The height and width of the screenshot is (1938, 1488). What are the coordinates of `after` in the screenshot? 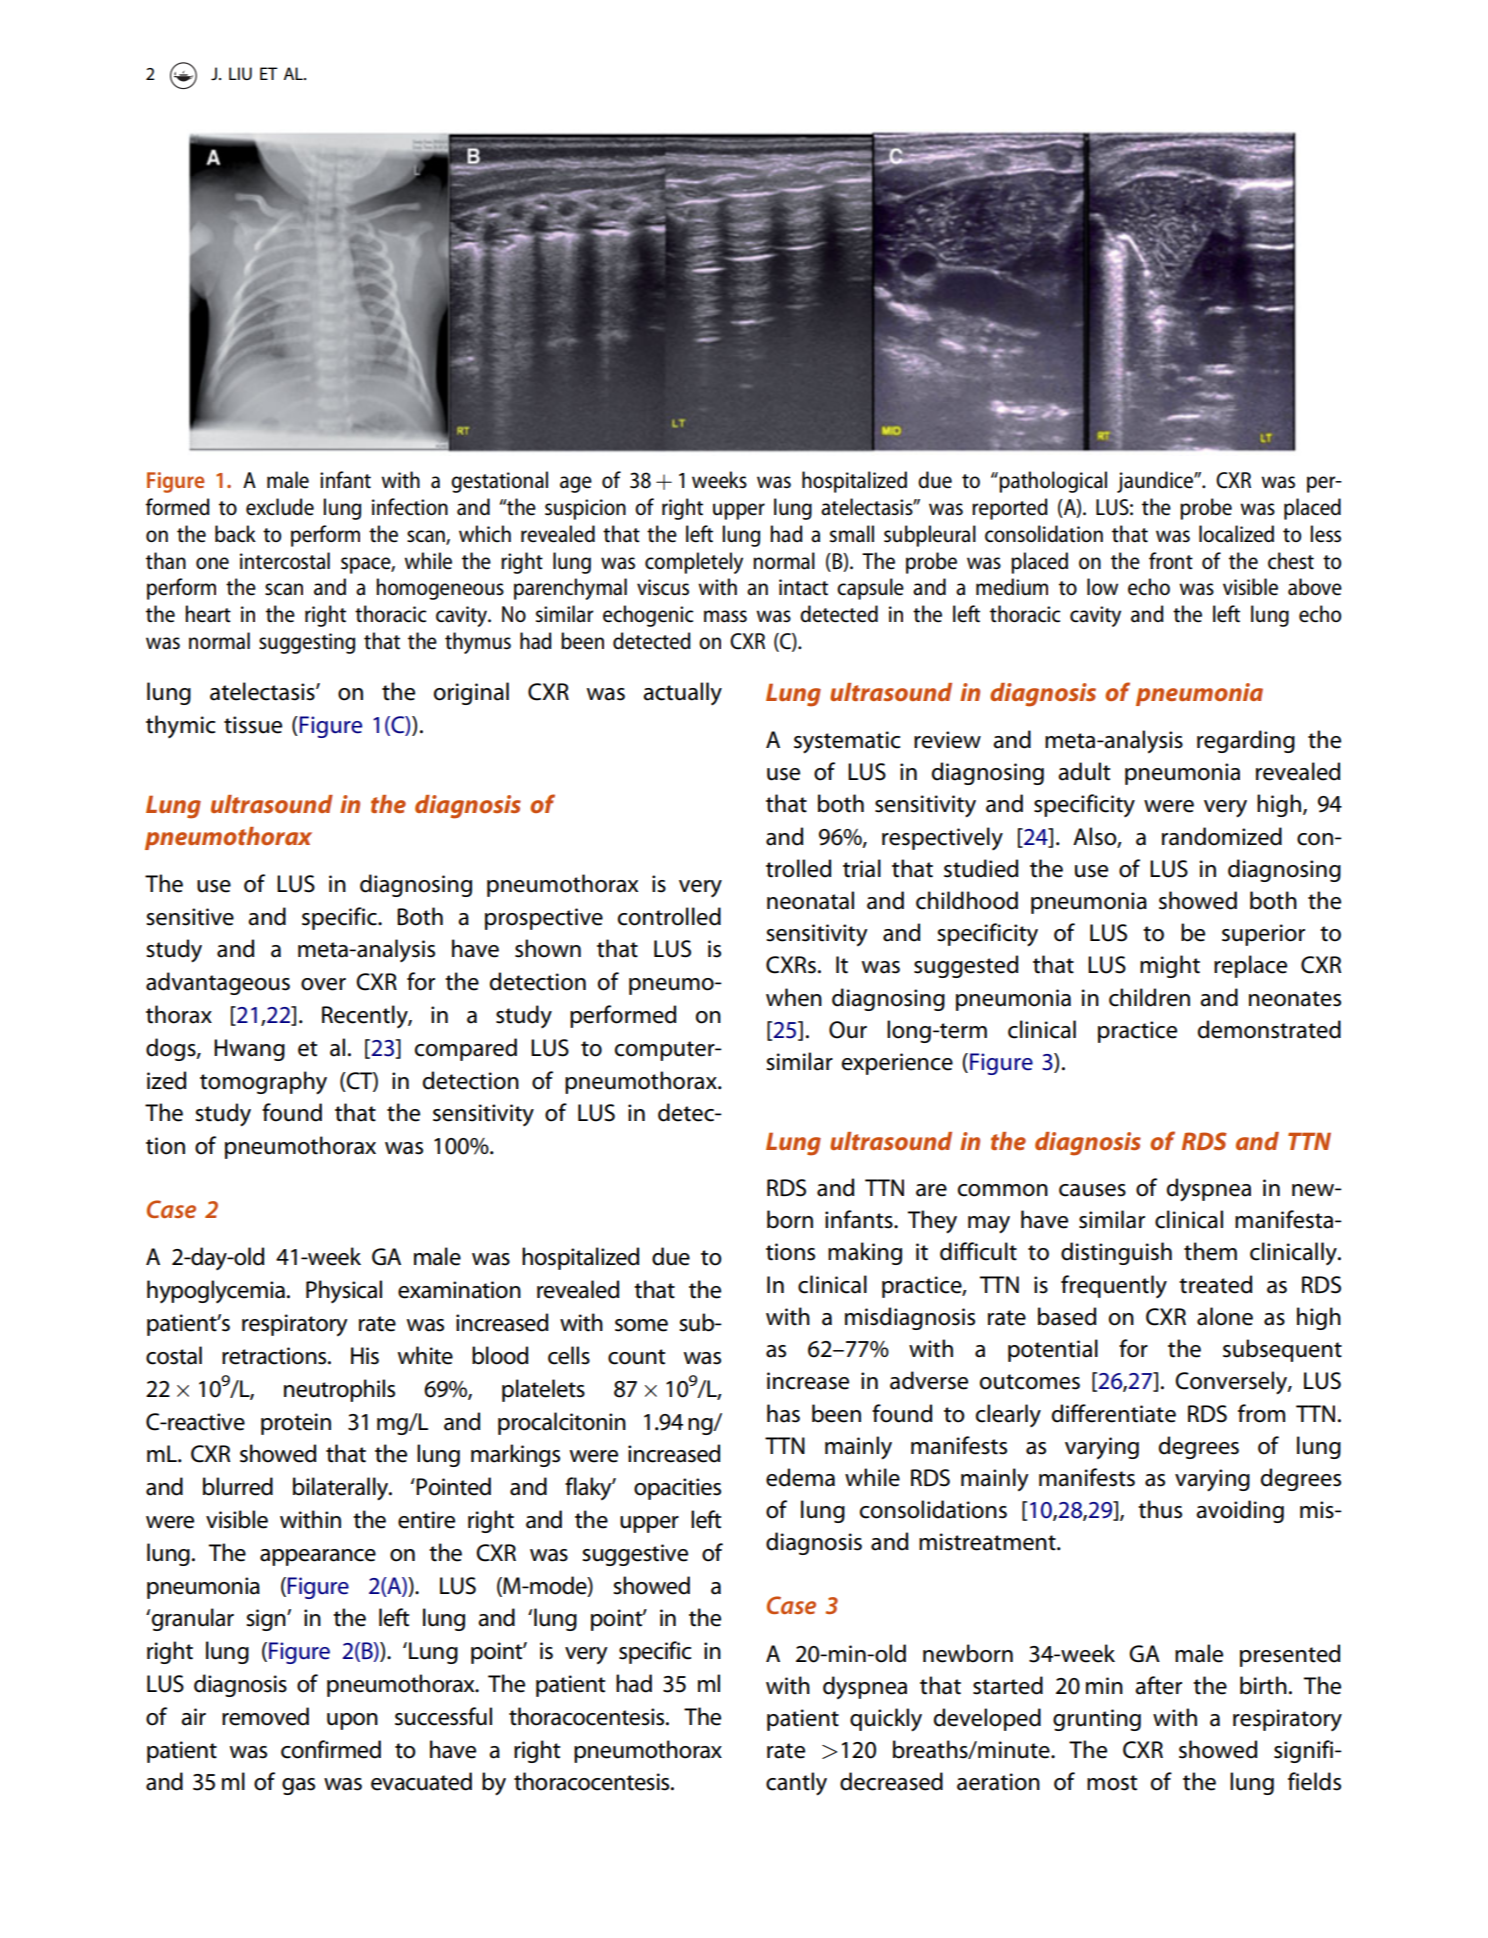 It's located at (1158, 1685).
